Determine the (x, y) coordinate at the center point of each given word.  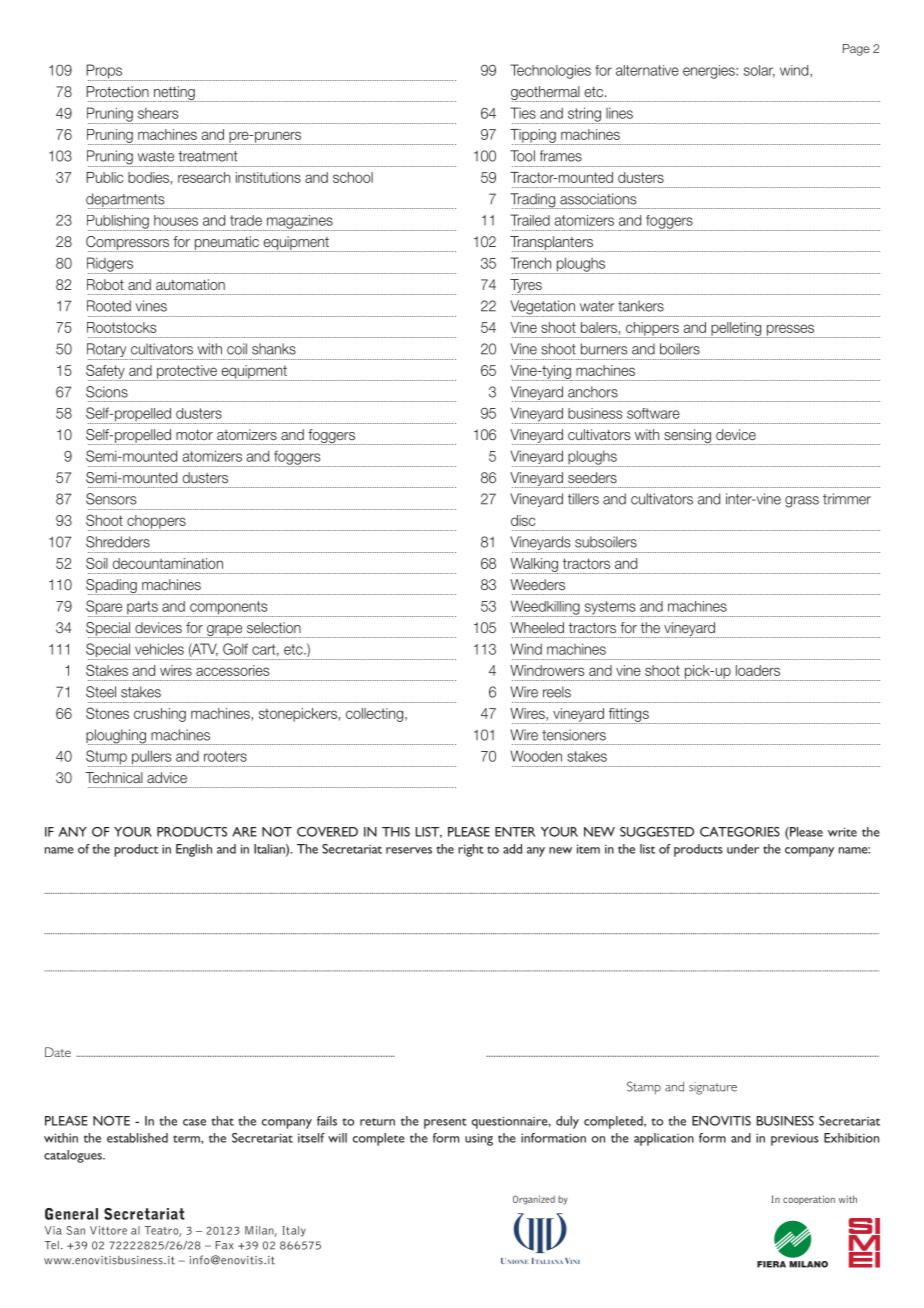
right (471, 850)
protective (187, 373)
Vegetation (543, 308)
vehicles (159, 649)
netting (174, 94)
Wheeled (537, 627)
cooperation (809, 1200)
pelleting (736, 330)
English (194, 850)
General (71, 1214)
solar (759, 71)
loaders (758, 670)
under (743, 849)
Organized (534, 1200)
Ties (523, 113)
